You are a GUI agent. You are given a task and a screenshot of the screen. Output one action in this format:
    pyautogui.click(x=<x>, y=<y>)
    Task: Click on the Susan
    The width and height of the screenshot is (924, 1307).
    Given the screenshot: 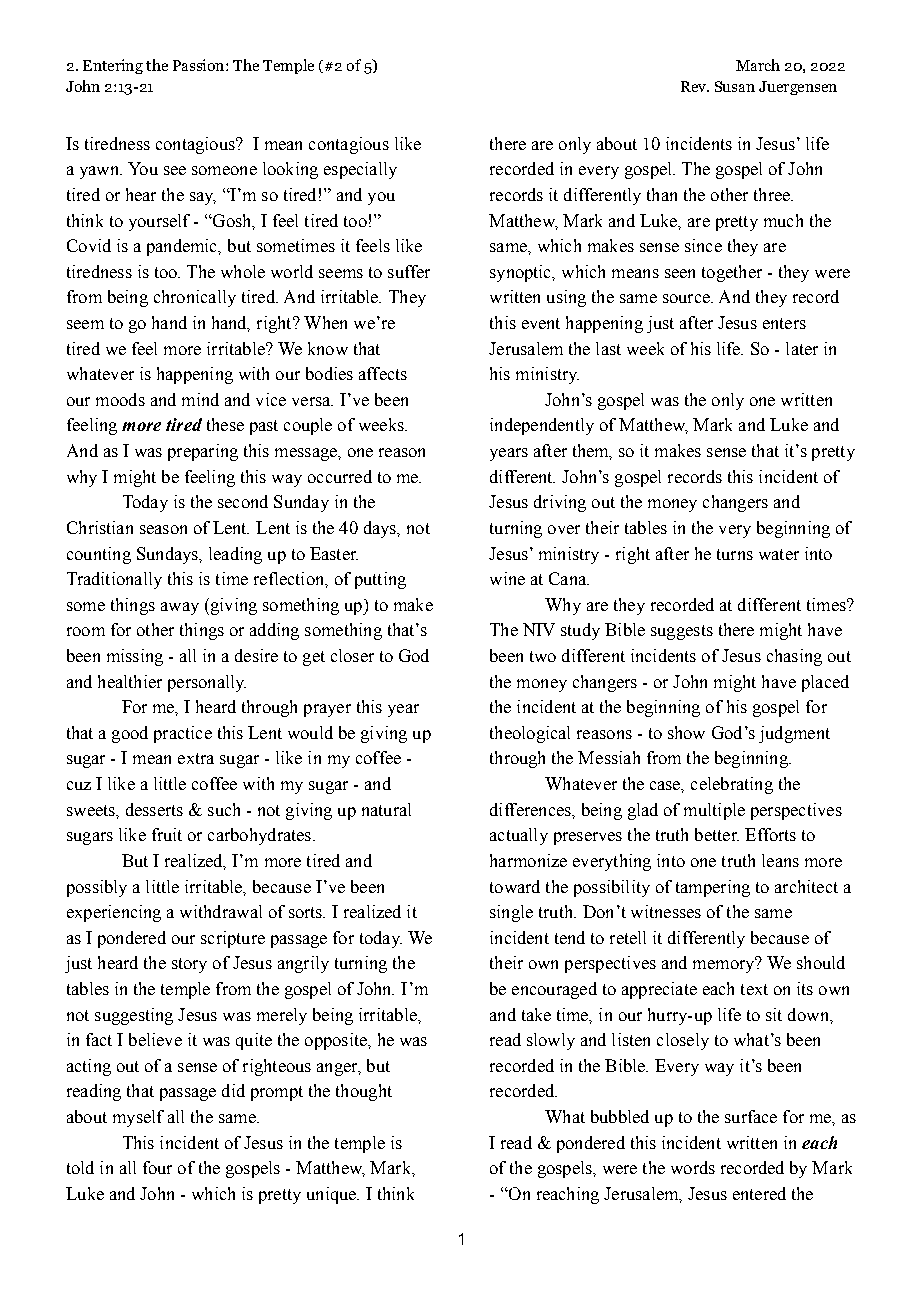 What is the action you would take?
    pyautogui.click(x=735, y=86)
